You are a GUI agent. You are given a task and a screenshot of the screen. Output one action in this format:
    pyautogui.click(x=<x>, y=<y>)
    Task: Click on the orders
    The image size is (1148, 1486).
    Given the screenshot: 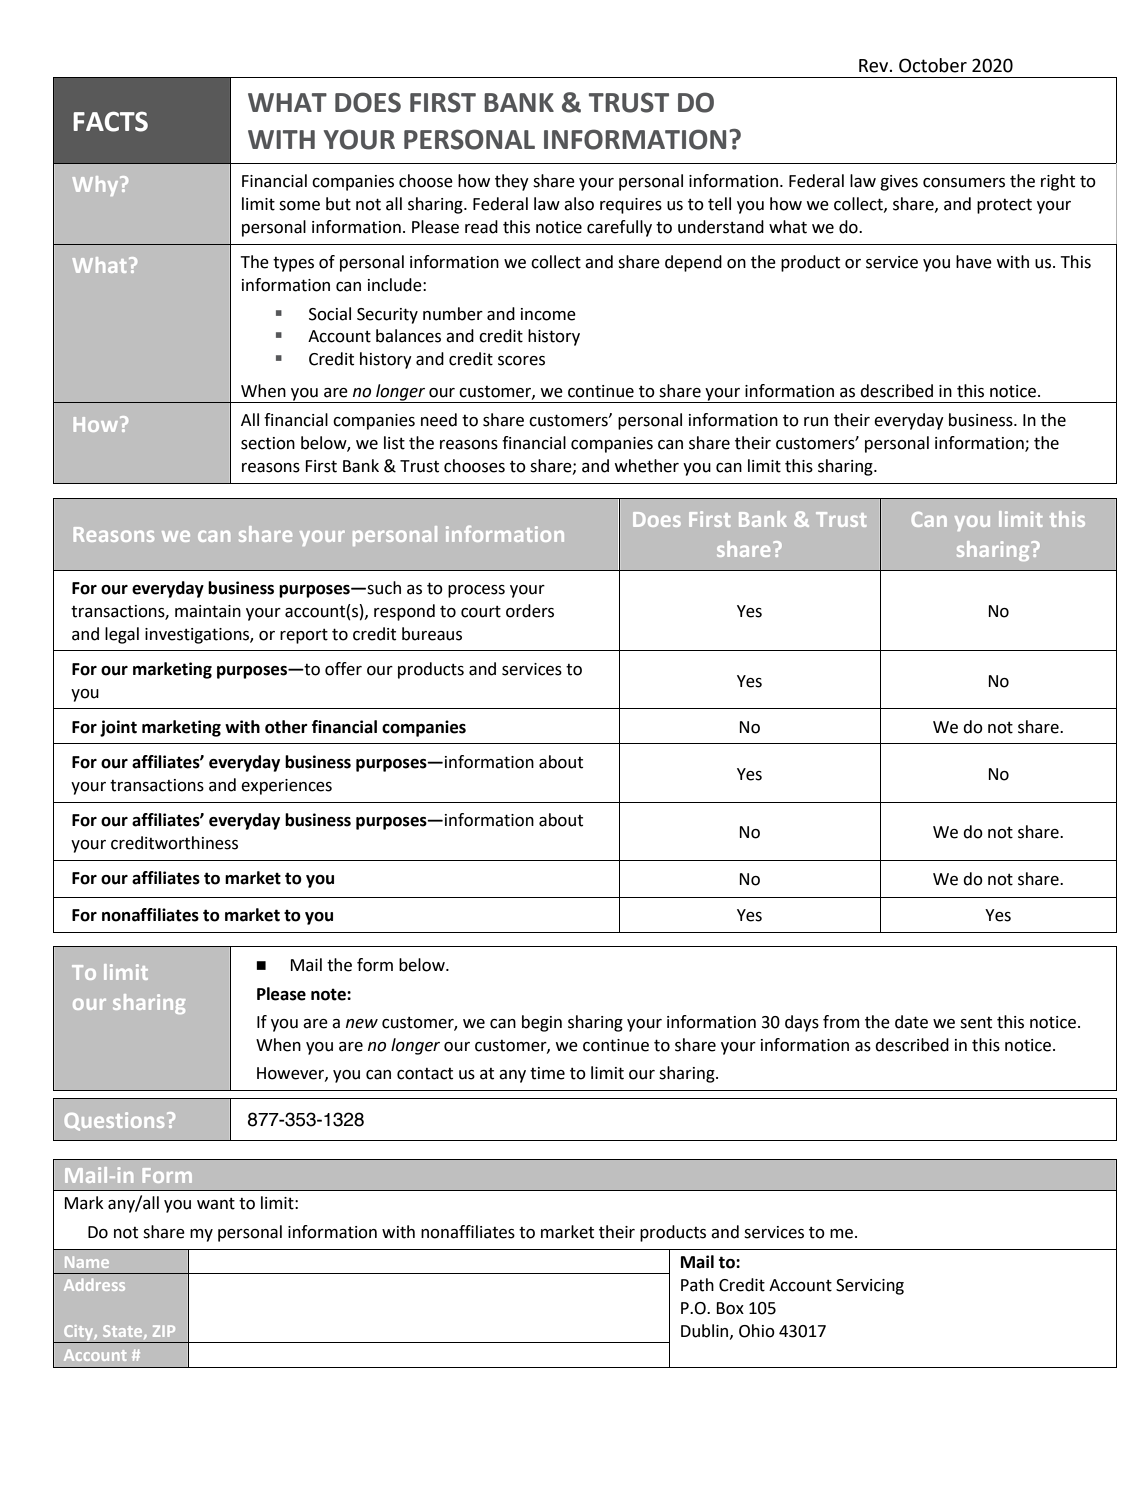 What is the action you would take?
    pyautogui.click(x=530, y=611)
